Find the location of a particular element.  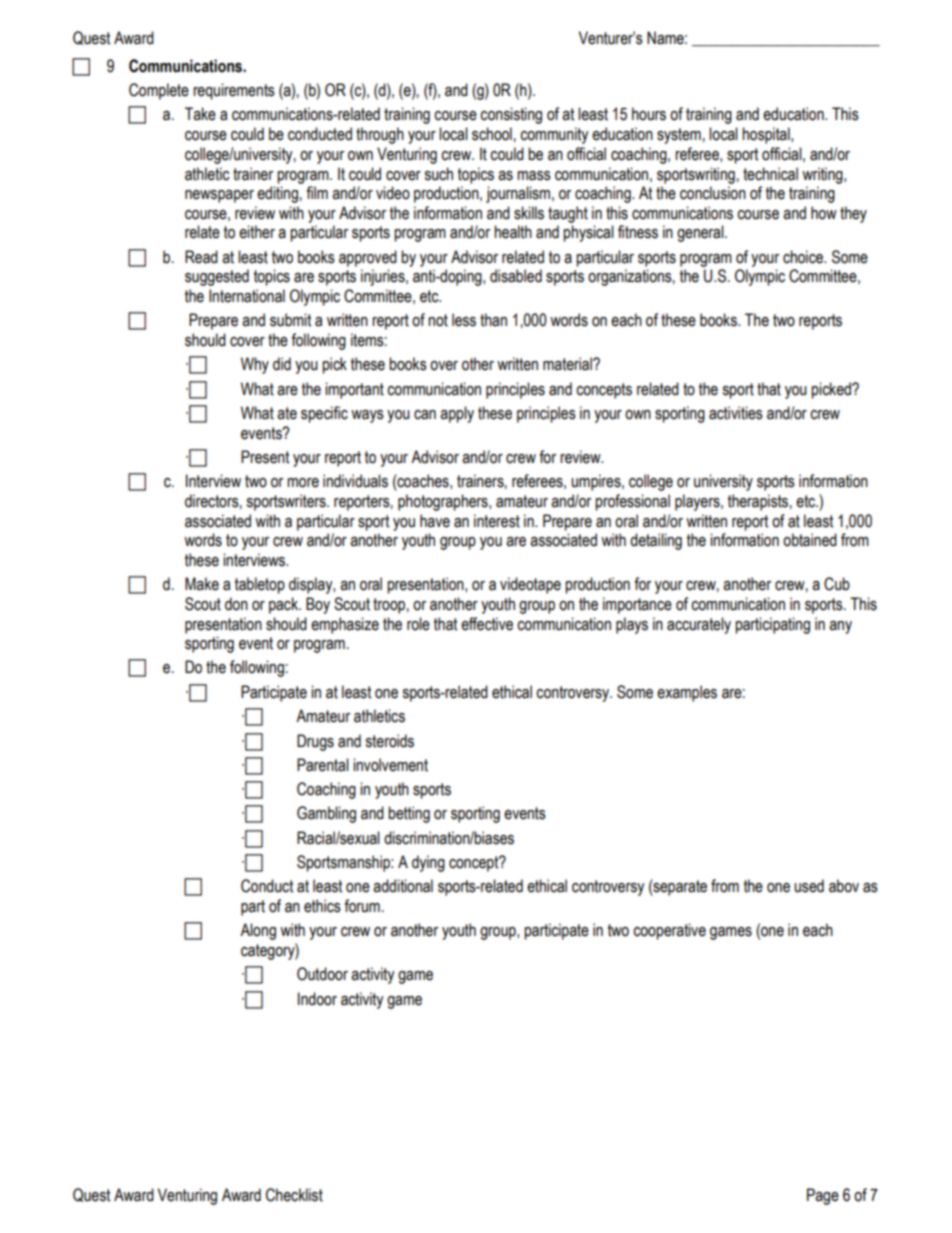

effective is located at coordinates (487, 624).
